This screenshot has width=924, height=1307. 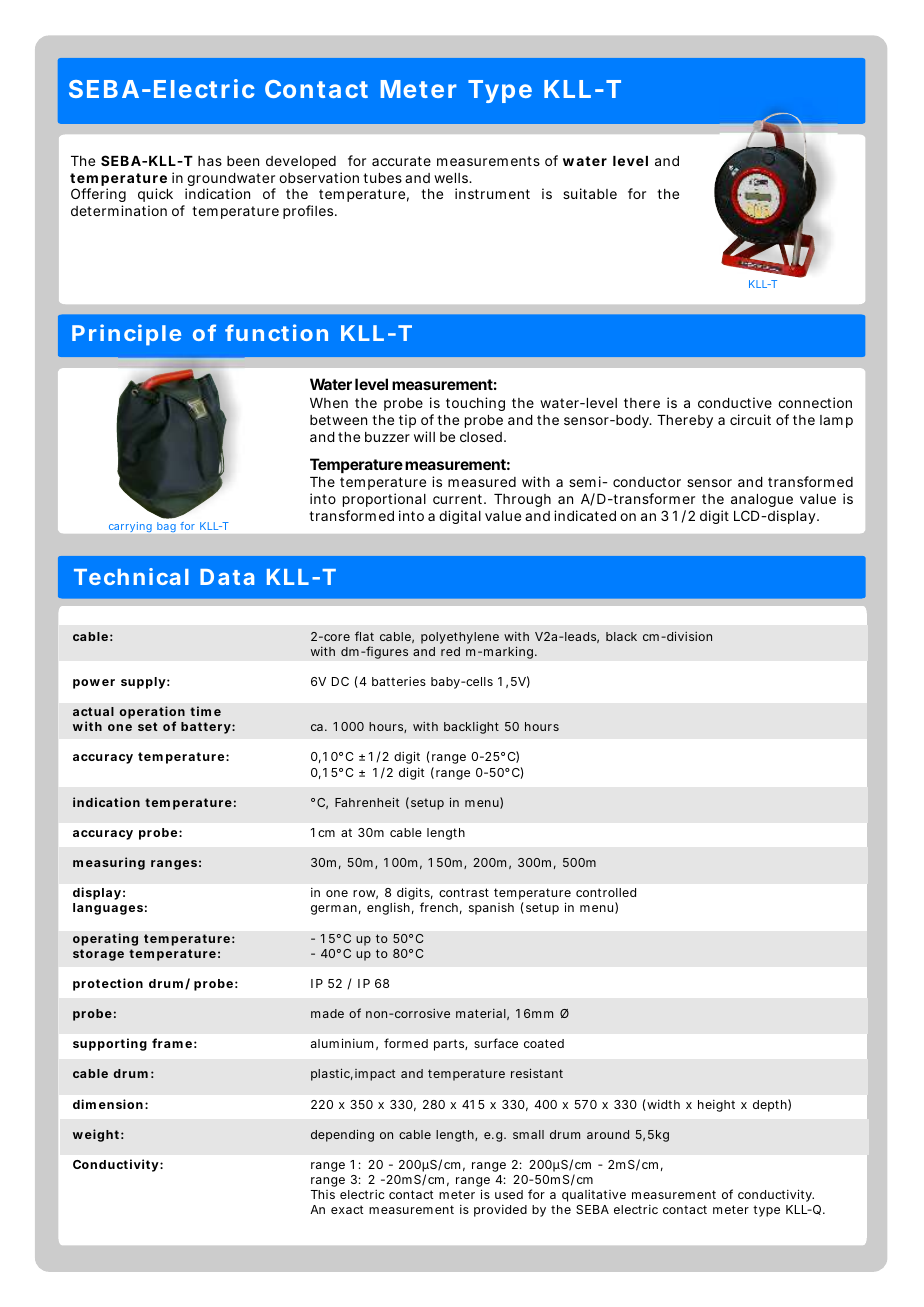 I want to click on time, so click(x=205, y=711).
